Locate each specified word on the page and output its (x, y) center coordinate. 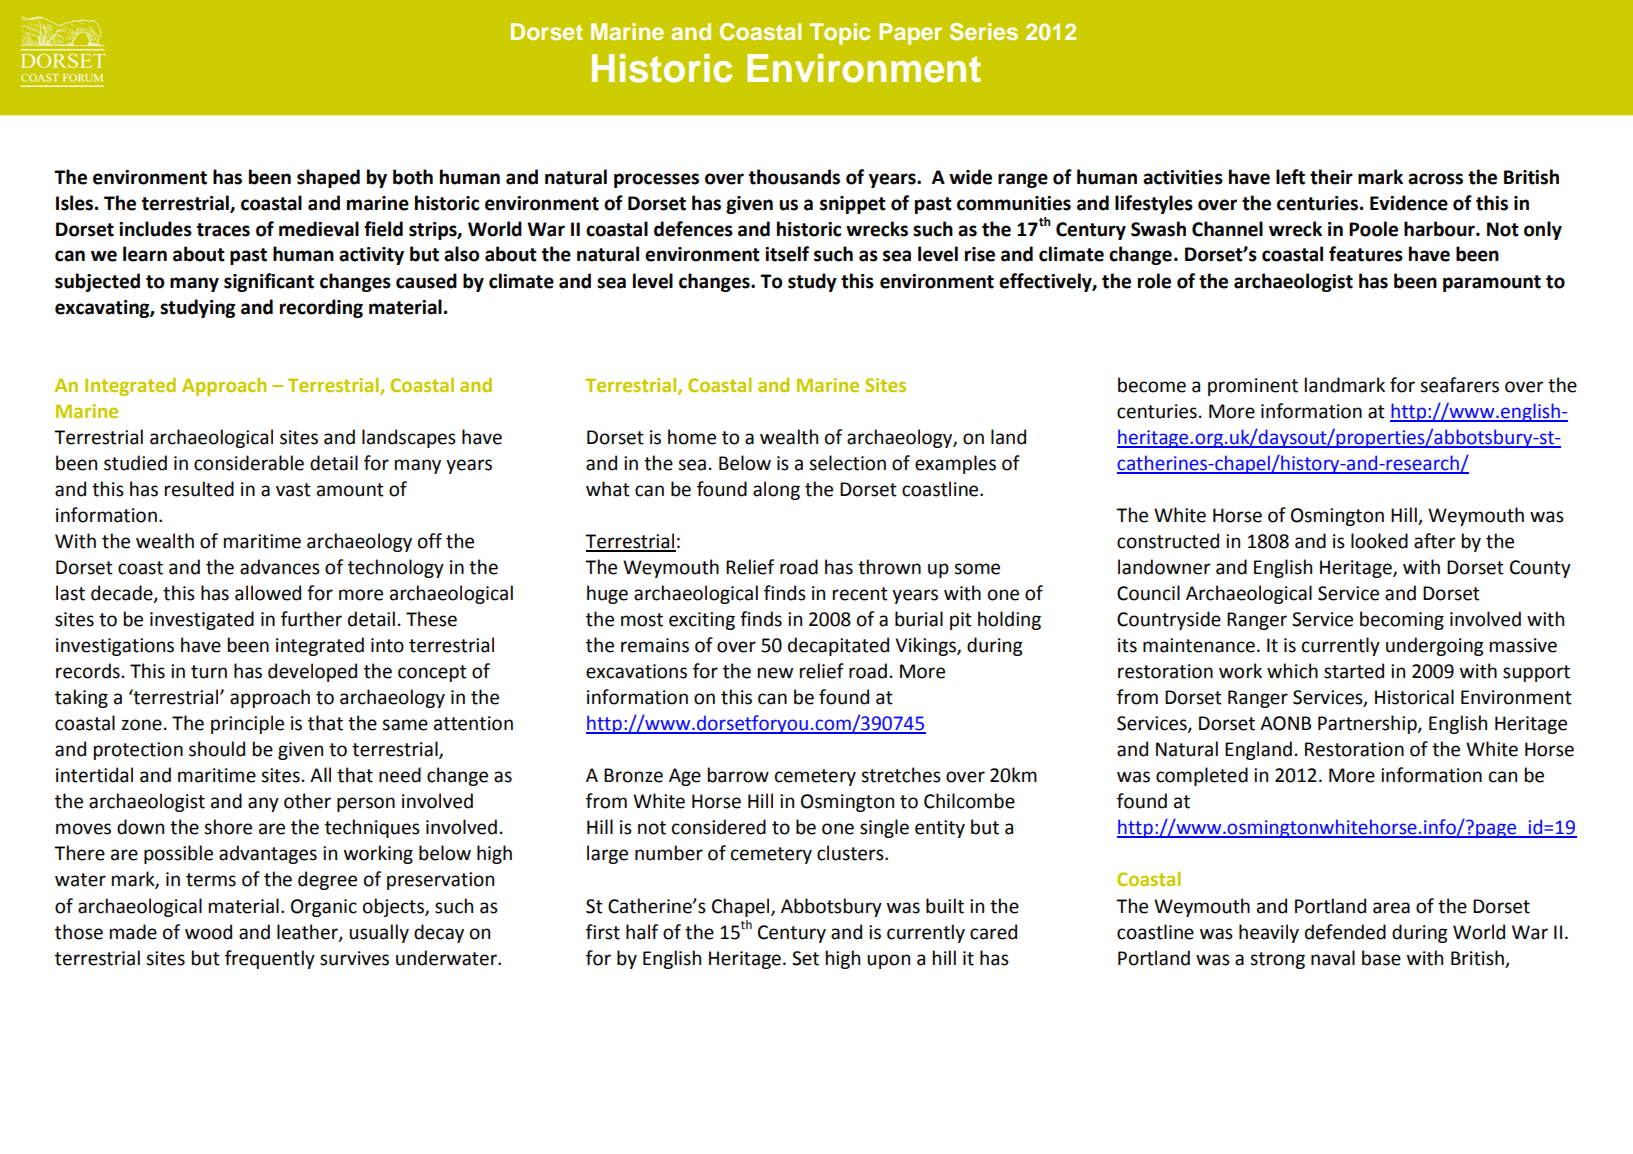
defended (1345, 932)
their (1331, 177)
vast (293, 490)
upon (888, 961)
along (776, 490)
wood (208, 932)
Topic (840, 34)
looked (1379, 541)
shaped (328, 178)
